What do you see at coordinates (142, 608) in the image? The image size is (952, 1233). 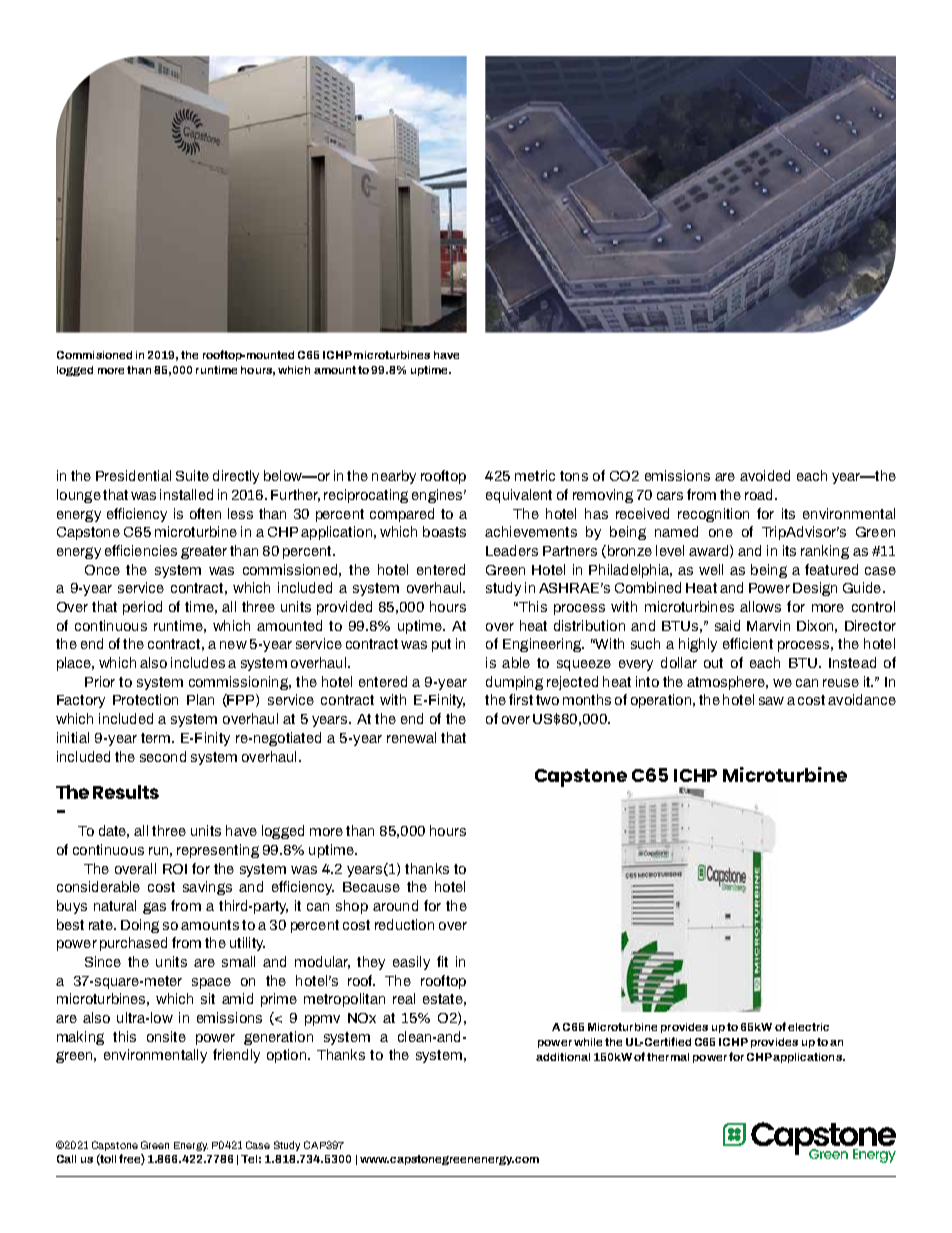 I see `period` at bounding box center [142, 608].
